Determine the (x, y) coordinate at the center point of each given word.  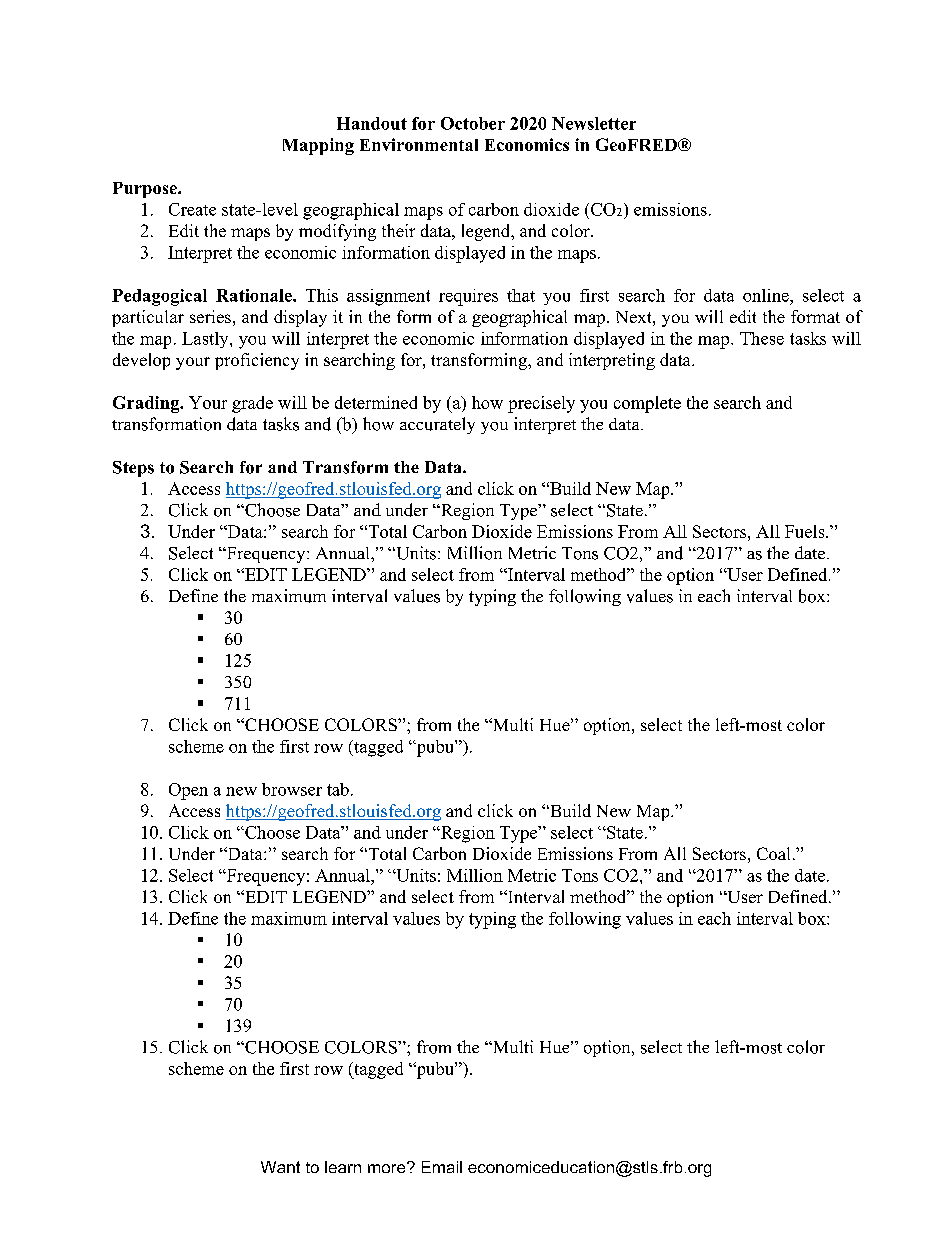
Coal (773, 853)
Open (188, 791)
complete (647, 404)
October (473, 123)
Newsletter (594, 123)
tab (338, 789)
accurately (437, 425)
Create (192, 209)
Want (280, 1167)
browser (292, 789)
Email (442, 1167)
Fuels (806, 531)
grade (252, 404)
